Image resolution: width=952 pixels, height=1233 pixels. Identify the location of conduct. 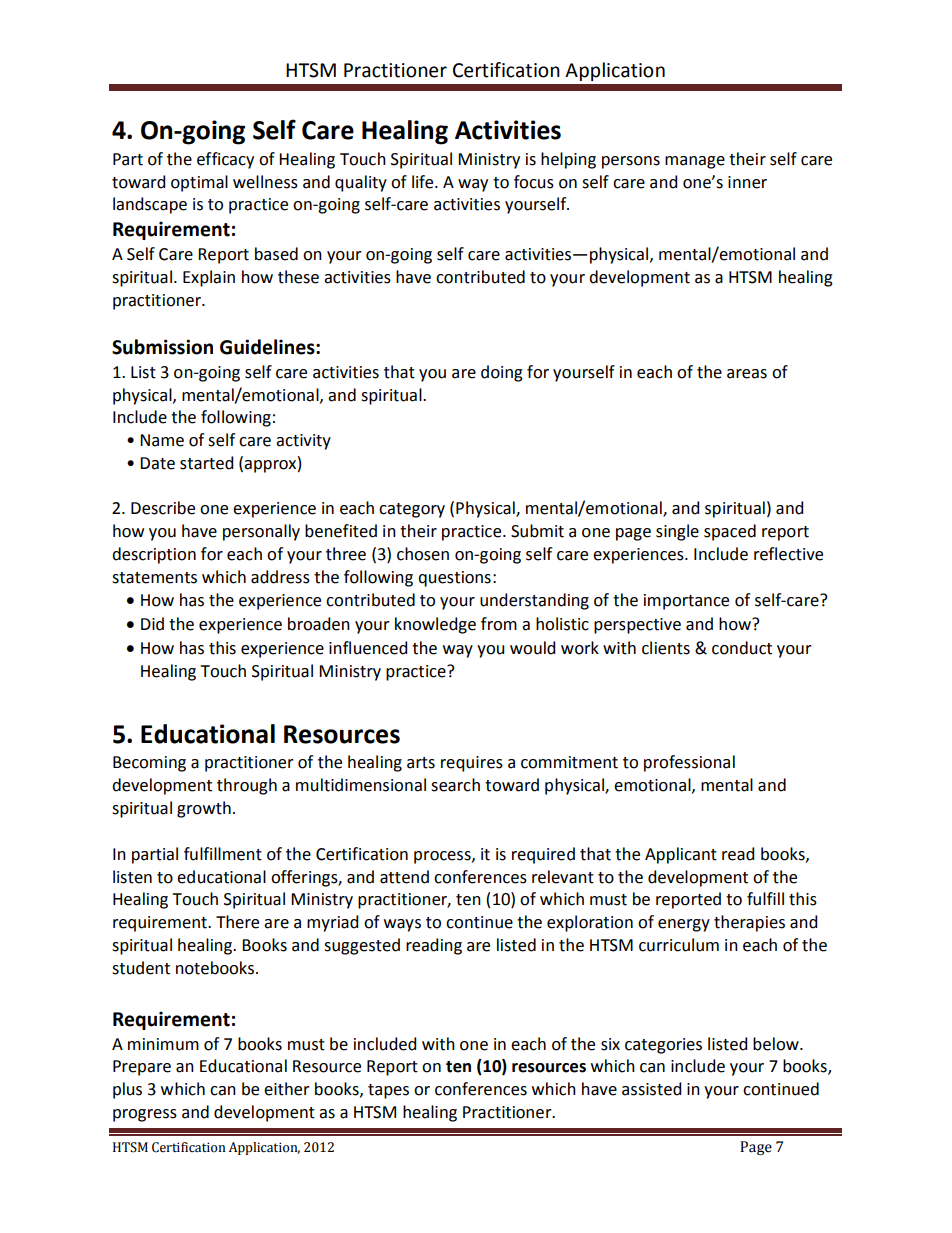
(742, 648).
